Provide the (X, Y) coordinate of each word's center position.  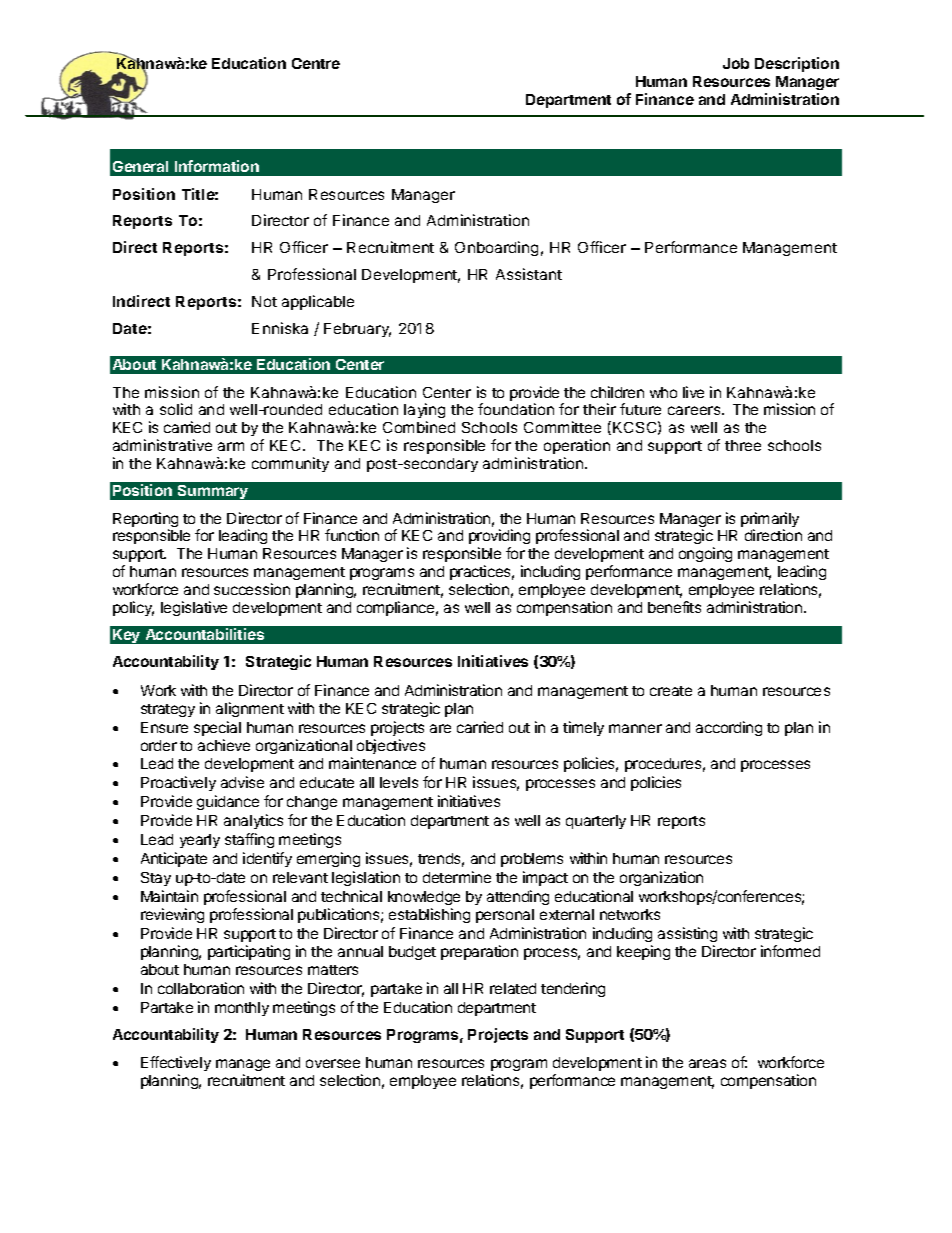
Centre (316, 63)
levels (399, 782)
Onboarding (496, 248)
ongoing (705, 554)
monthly (242, 1009)
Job (736, 63)
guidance (228, 802)
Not (264, 301)
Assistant (529, 274)
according (729, 728)
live (693, 392)
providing (499, 538)
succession (252, 589)
